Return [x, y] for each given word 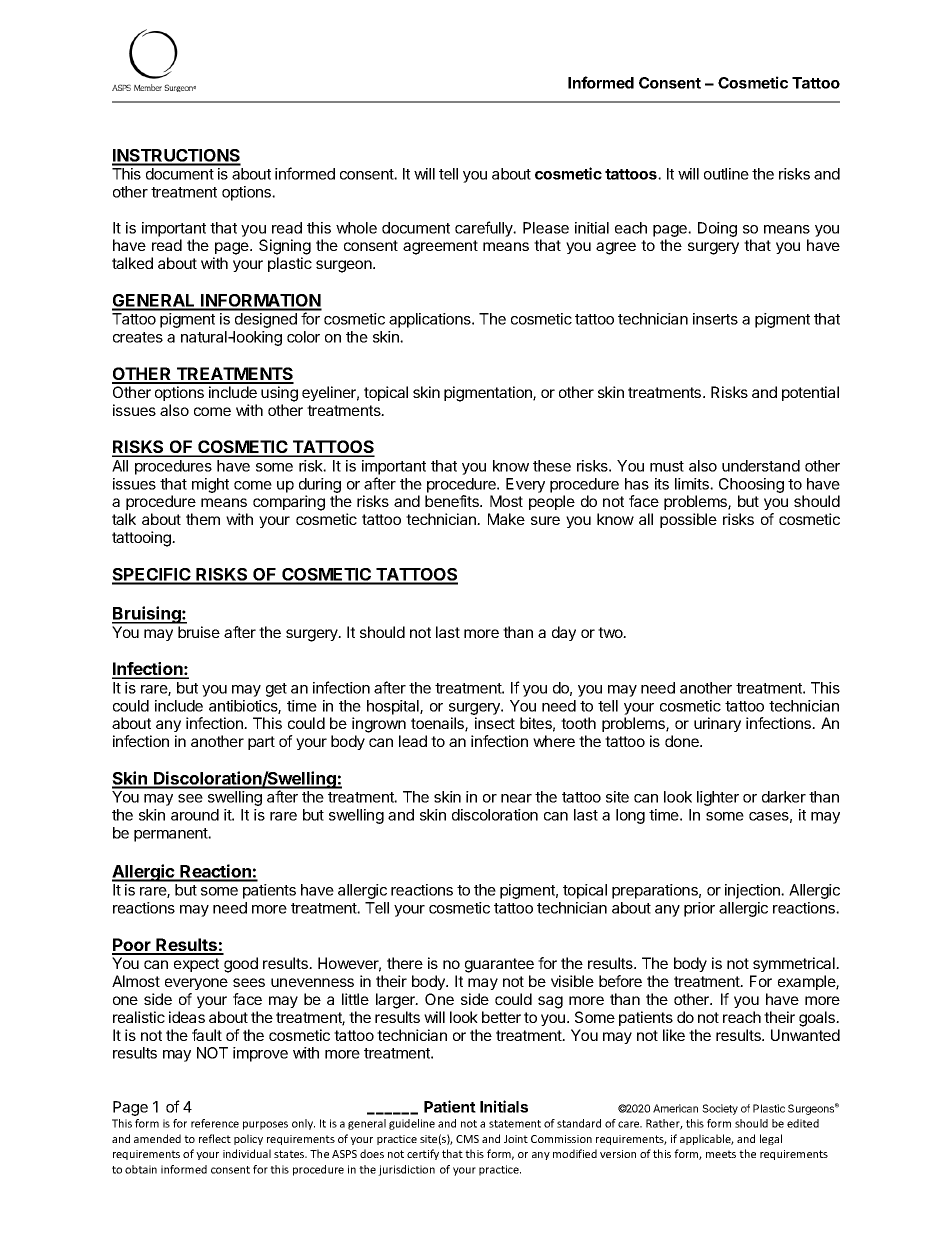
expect [196, 965]
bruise [199, 632]
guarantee [499, 965]
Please [546, 228]
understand [761, 466]
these [552, 466]
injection [754, 891]
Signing [285, 247]
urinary [717, 724]
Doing [717, 229]
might [210, 485]
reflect [215, 1138]
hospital [394, 707]
